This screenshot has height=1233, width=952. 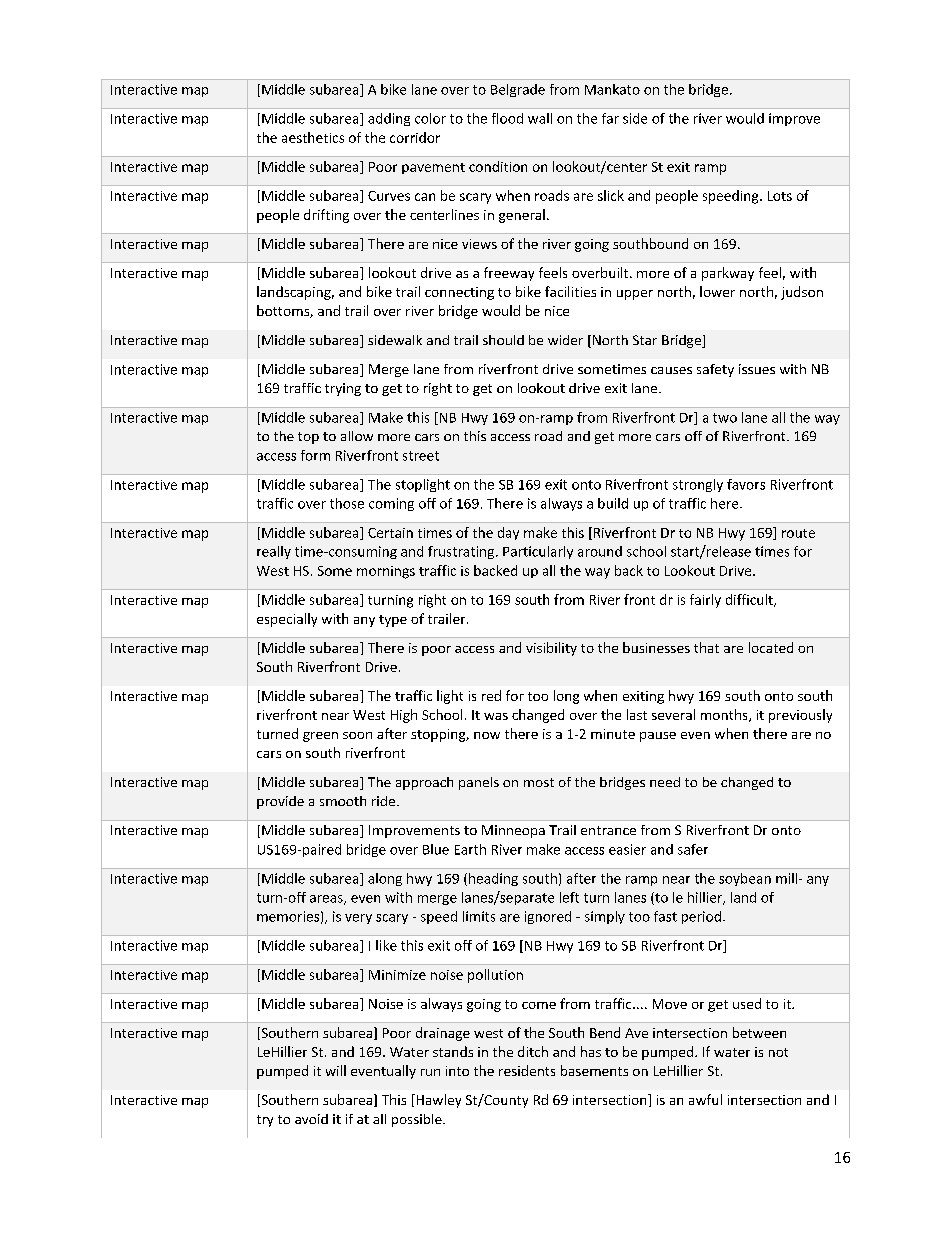 I want to click on awful, so click(x=705, y=1099).
